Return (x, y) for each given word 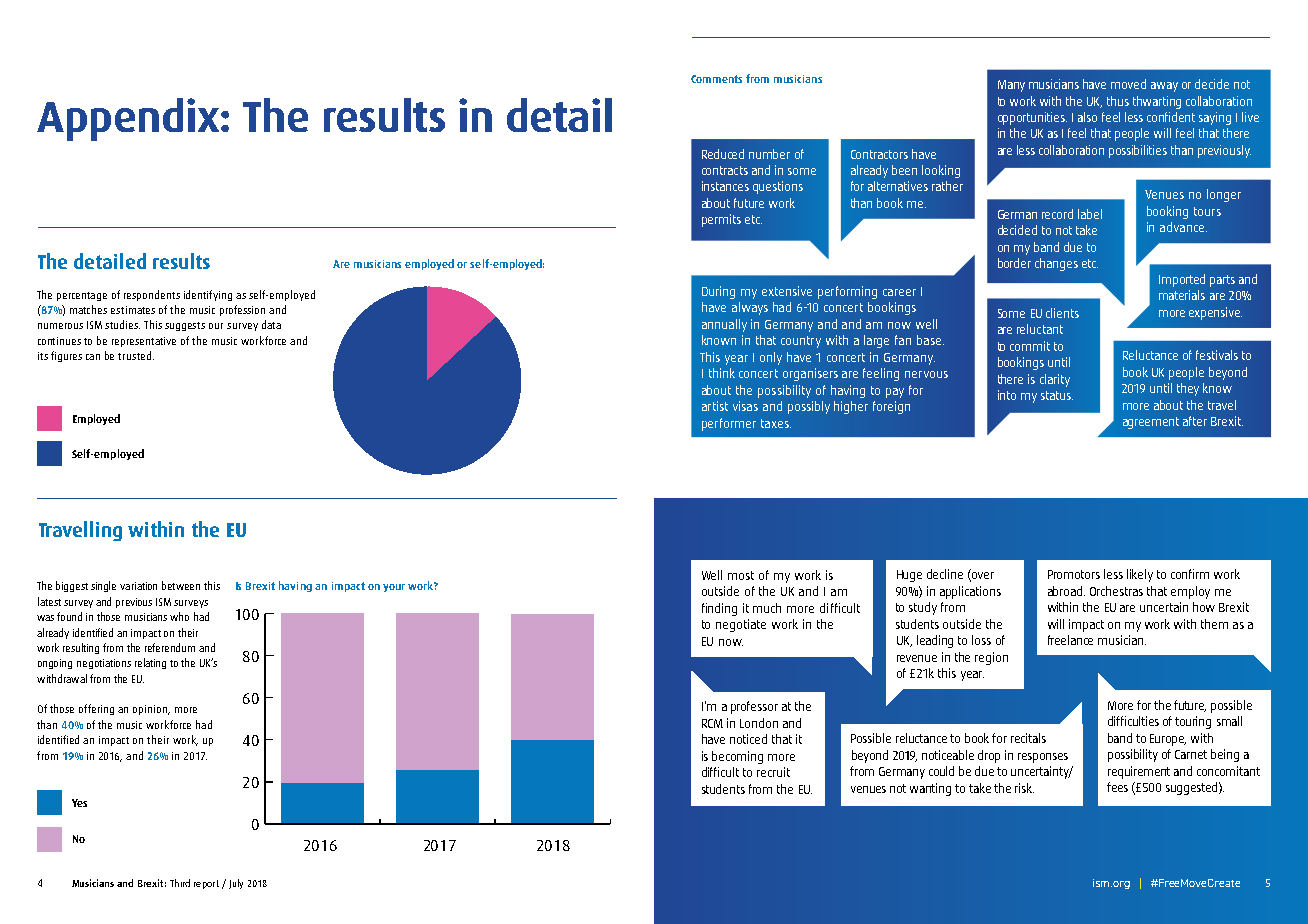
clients (1062, 313)
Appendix (129, 119)
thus (1118, 101)
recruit (773, 772)
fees (1117, 787)
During (718, 292)
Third (180, 883)
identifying (208, 295)
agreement (1151, 423)
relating (150, 663)
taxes (776, 423)
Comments (716, 79)
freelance (1070, 640)
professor (754, 707)
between (181, 585)
